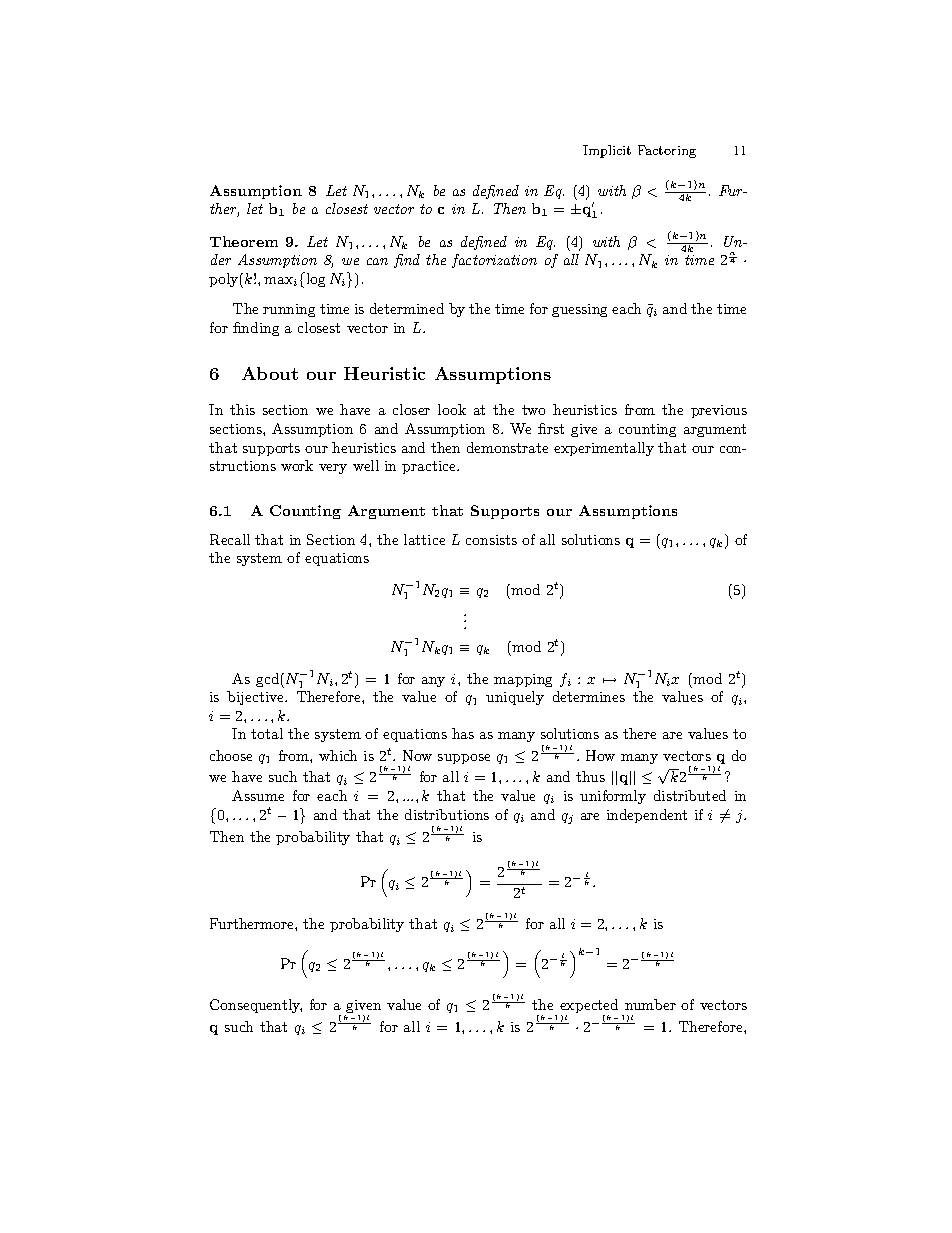 The image size is (952, 1233). Describe the element at coordinates (589, 696) in the screenshot. I see `determines` at that location.
